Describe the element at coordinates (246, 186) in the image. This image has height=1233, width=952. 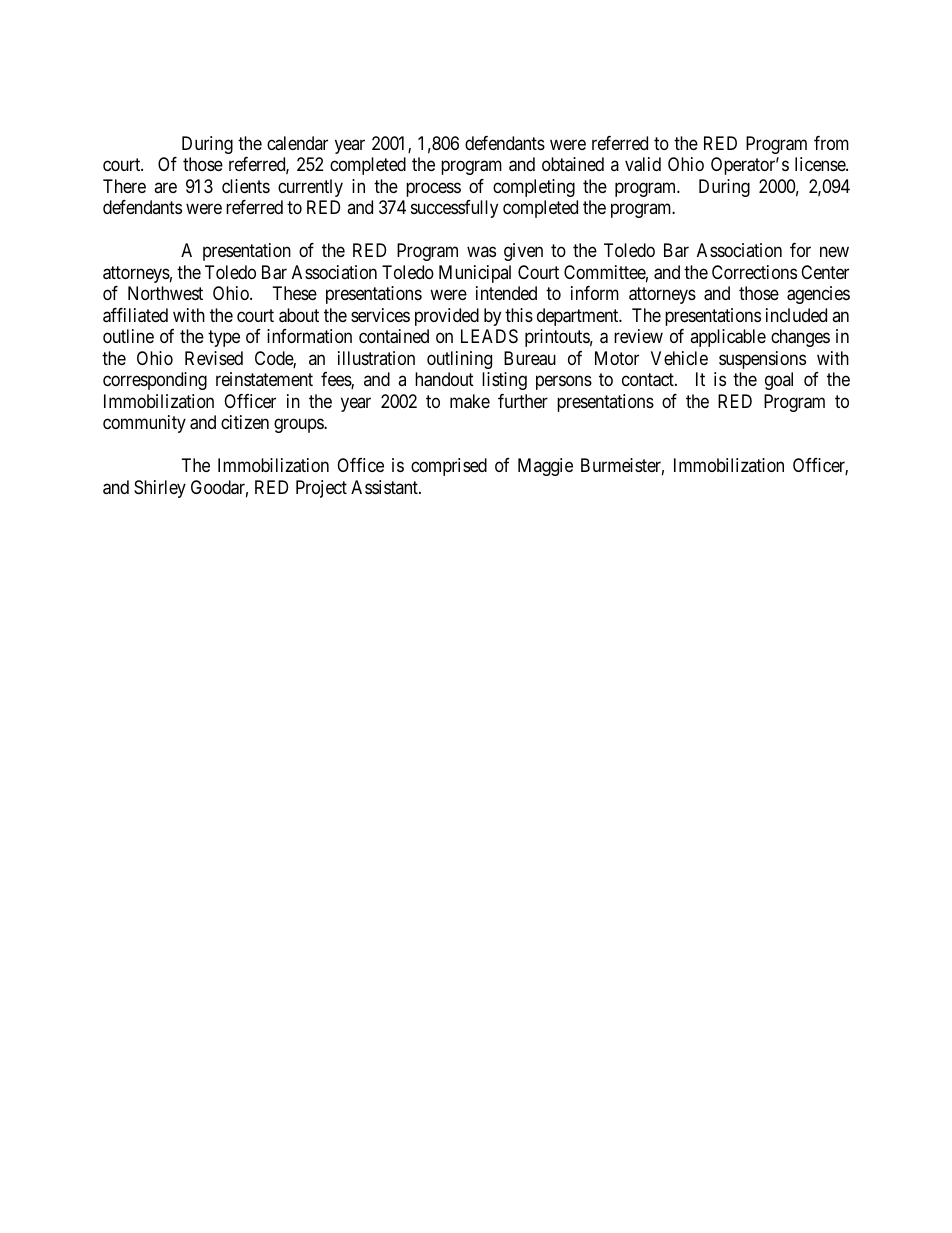
I see `clients` at that location.
